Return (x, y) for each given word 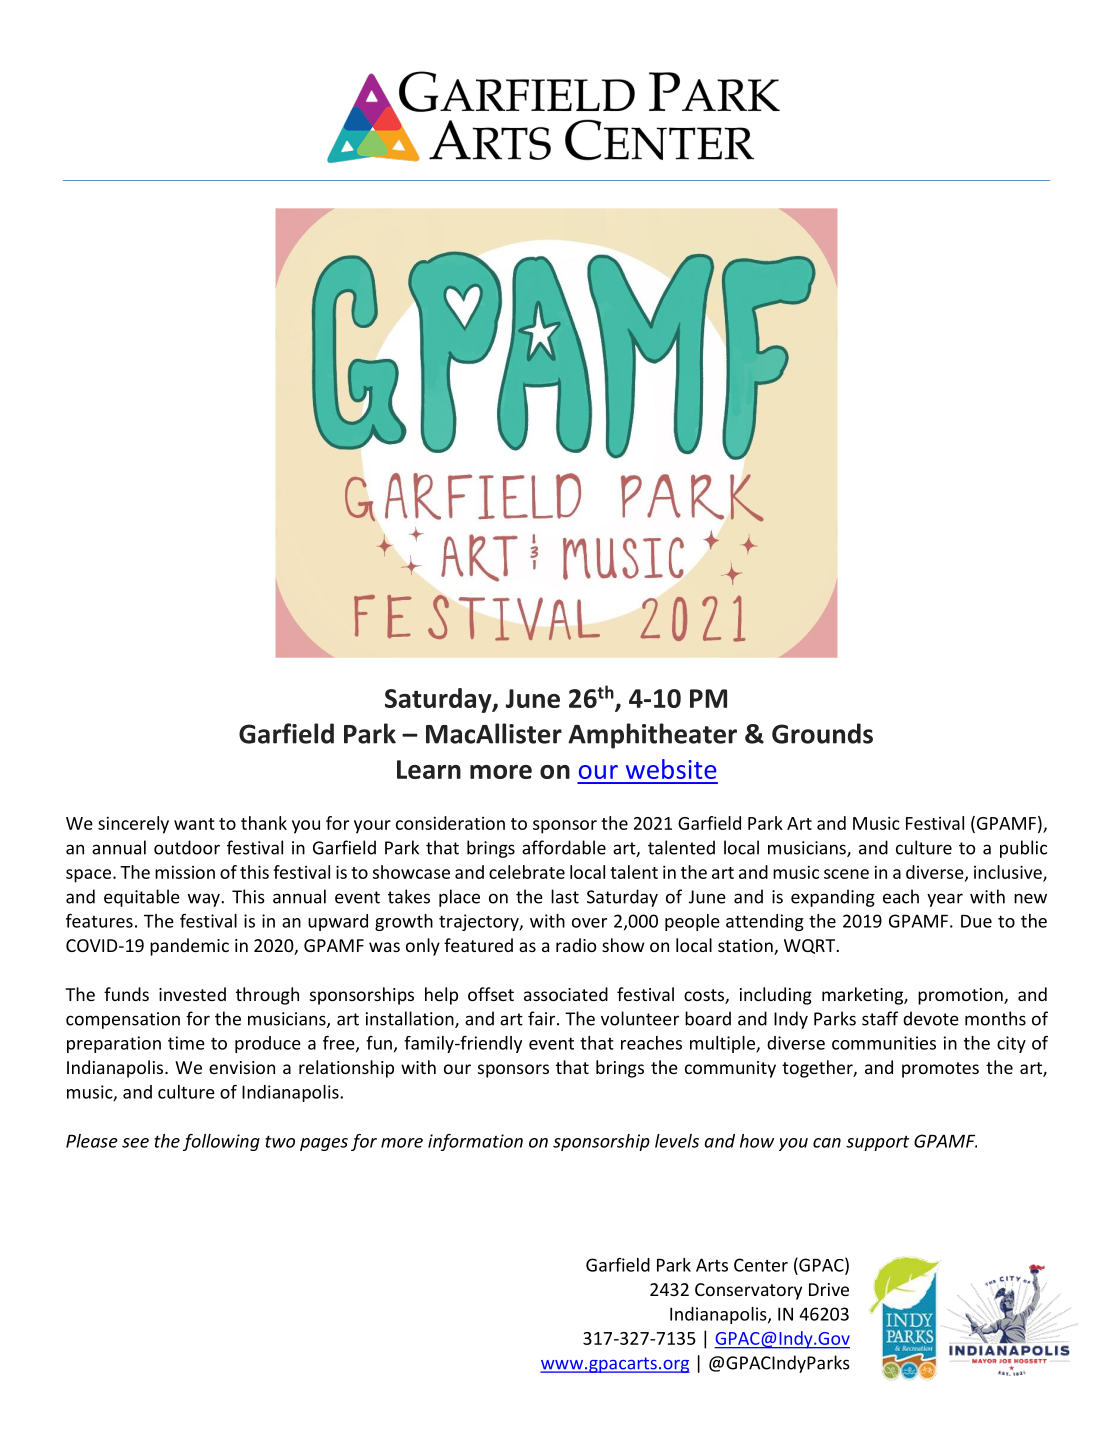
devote (931, 1018)
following (221, 1142)
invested (192, 994)
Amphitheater (652, 736)
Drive (829, 1289)
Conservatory (748, 1291)
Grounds (822, 733)
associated (566, 994)
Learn (429, 769)
